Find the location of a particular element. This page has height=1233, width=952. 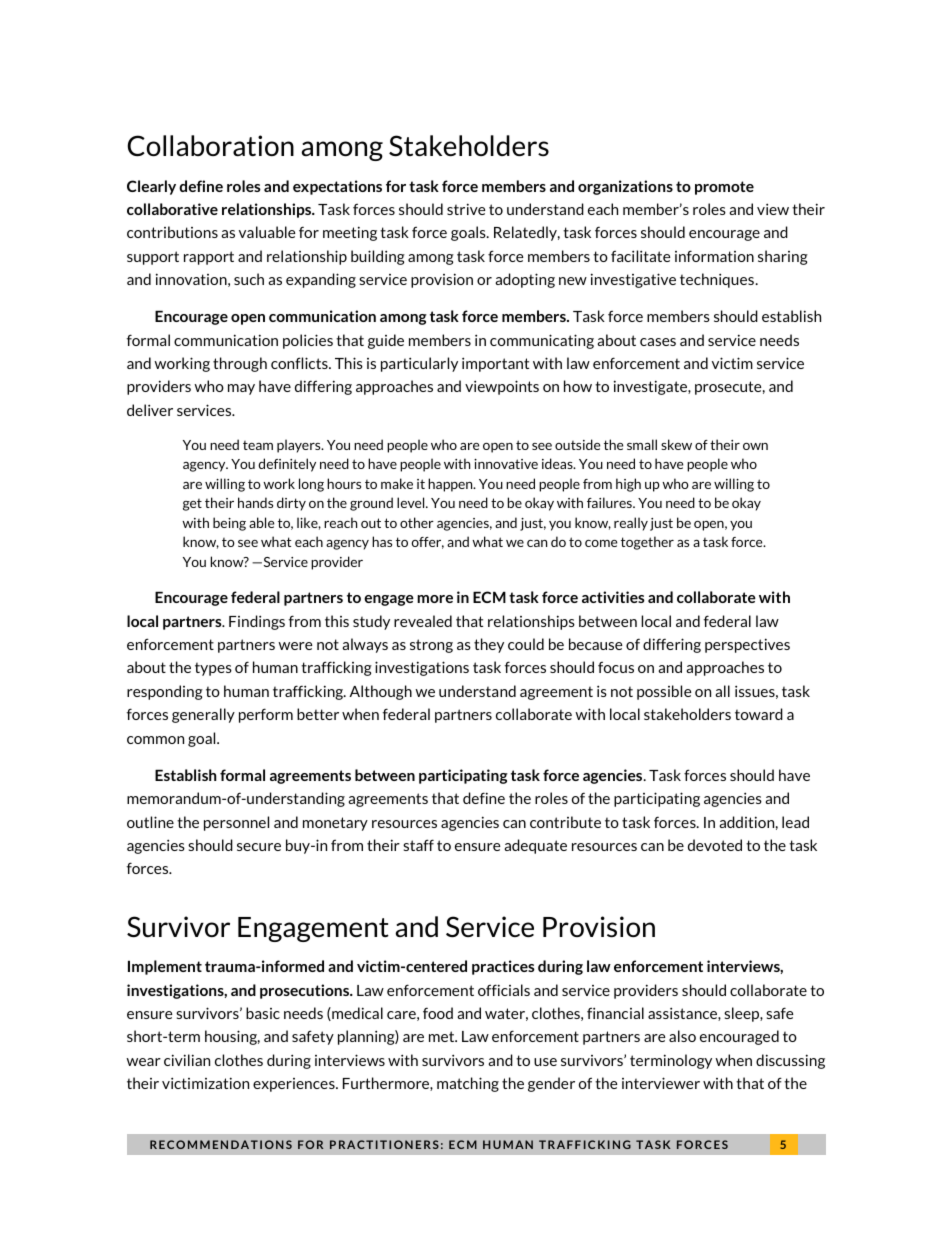

generally is located at coordinates (203, 715).
